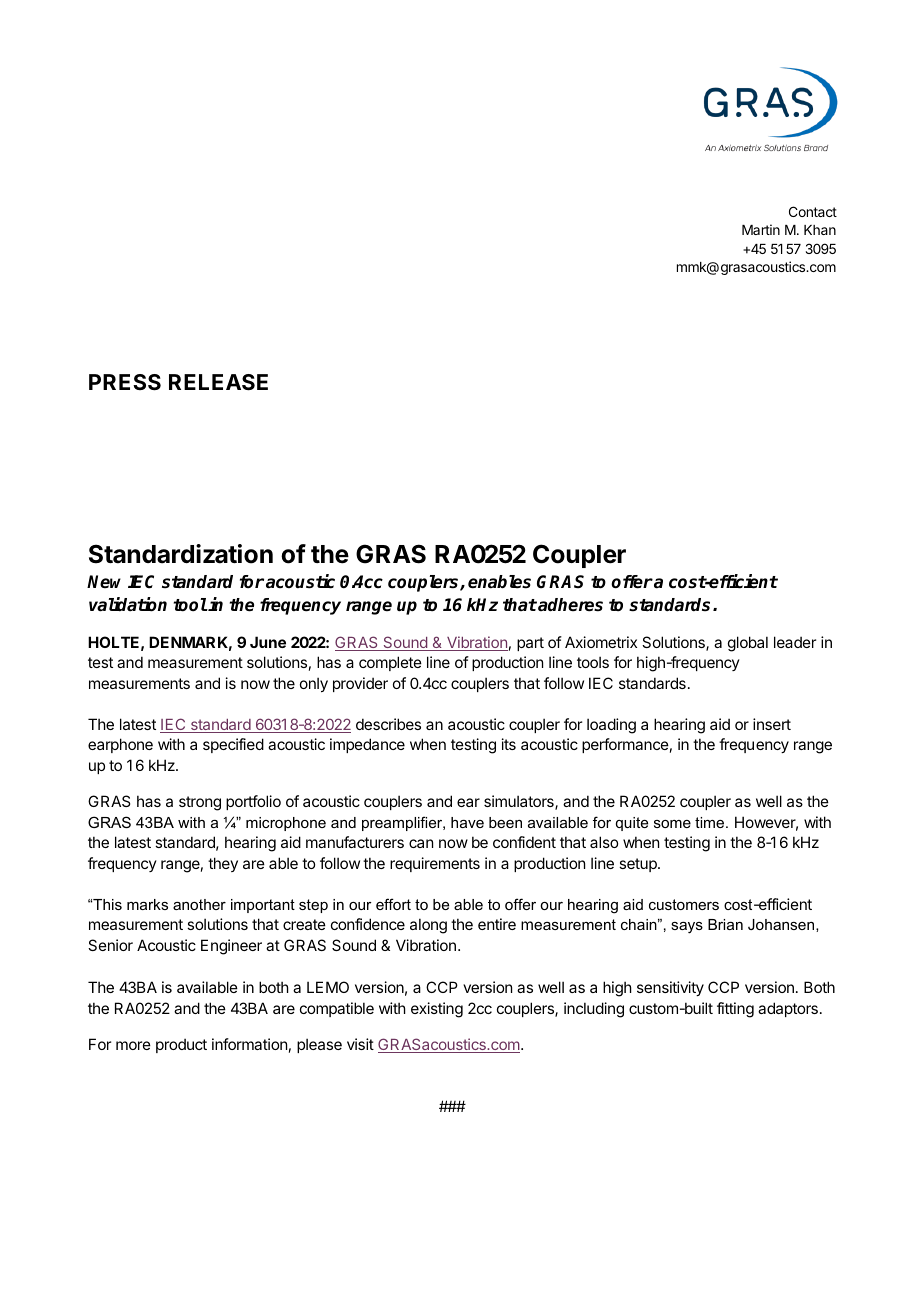  Describe the element at coordinates (233, 745) in the image. I see `specified` at that location.
